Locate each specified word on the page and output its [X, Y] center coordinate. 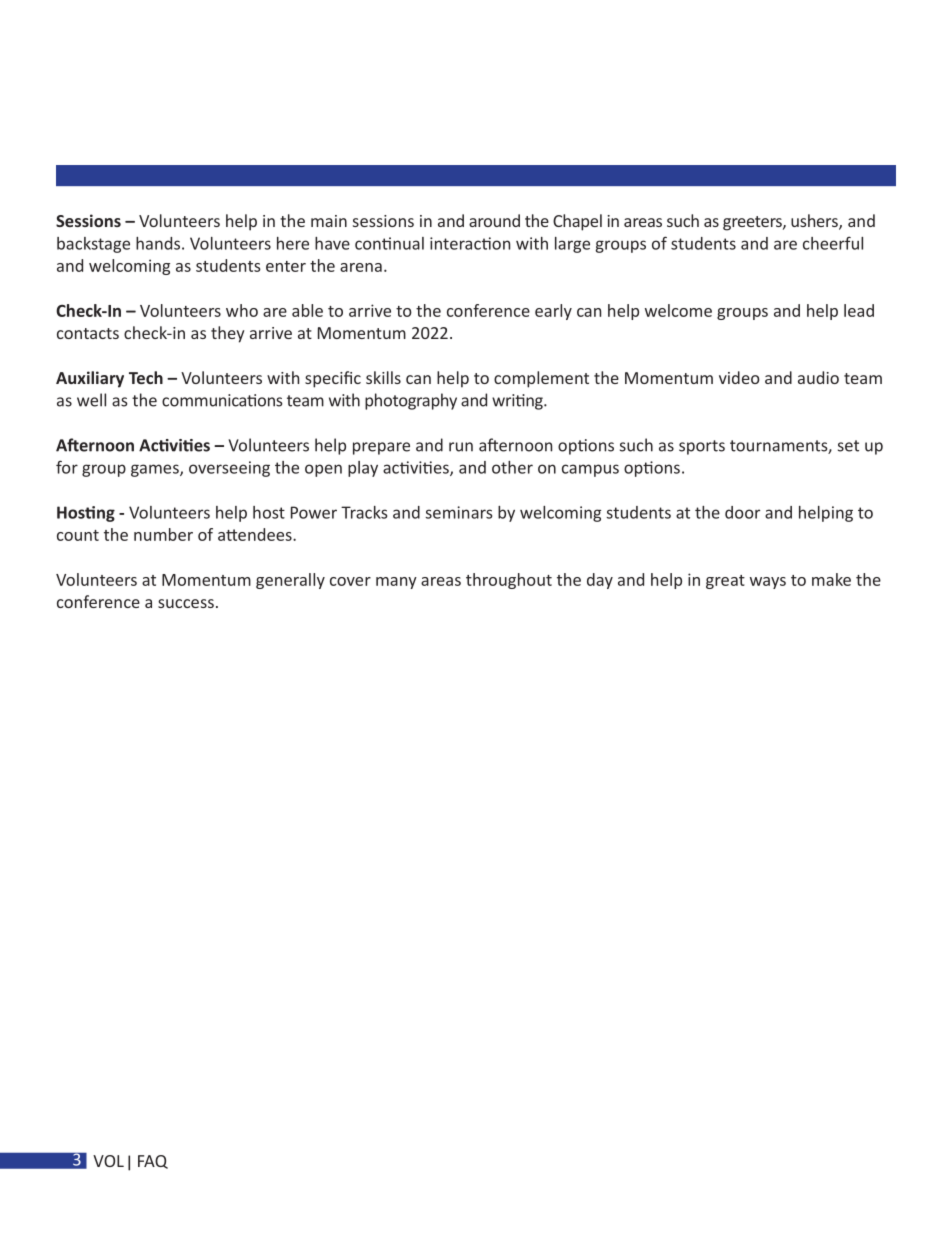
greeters [753, 223]
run [461, 447]
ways [768, 583]
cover [350, 581]
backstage [93, 245]
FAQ [153, 1162]
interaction [470, 243]
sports [702, 447]
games [156, 470]
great [725, 582]
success [186, 603]
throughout [509, 581]
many [396, 583]
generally [290, 581]
